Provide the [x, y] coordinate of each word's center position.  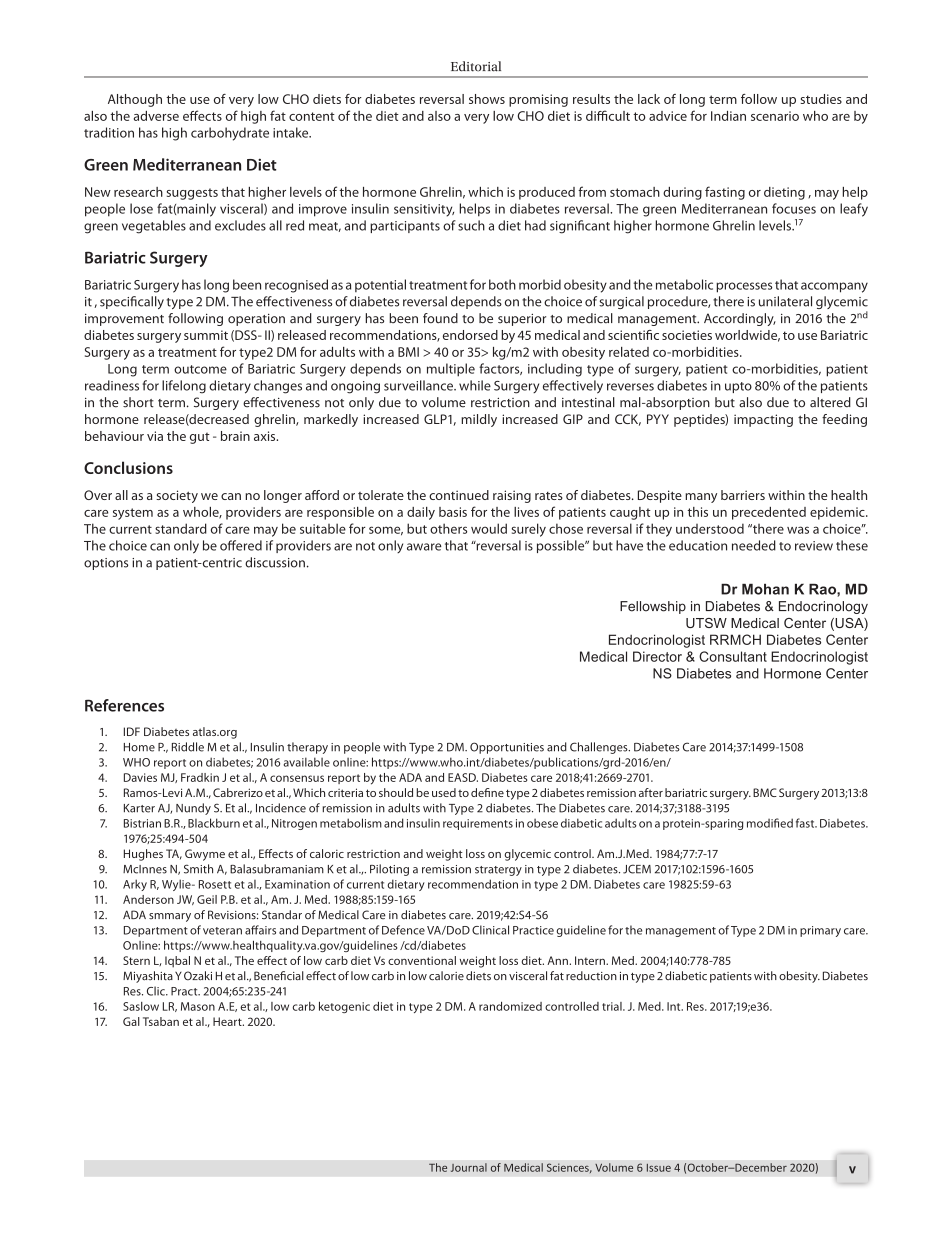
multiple [451, 370]
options [106, 564]
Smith [198, 869]
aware [424, 547]
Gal [131, 1021]
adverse [156, 116]
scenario [775, 116]
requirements [478, 824]
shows [487, 99]
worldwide [747, 336]
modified [770, 823]
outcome [200, 369]
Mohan [765, 589]
